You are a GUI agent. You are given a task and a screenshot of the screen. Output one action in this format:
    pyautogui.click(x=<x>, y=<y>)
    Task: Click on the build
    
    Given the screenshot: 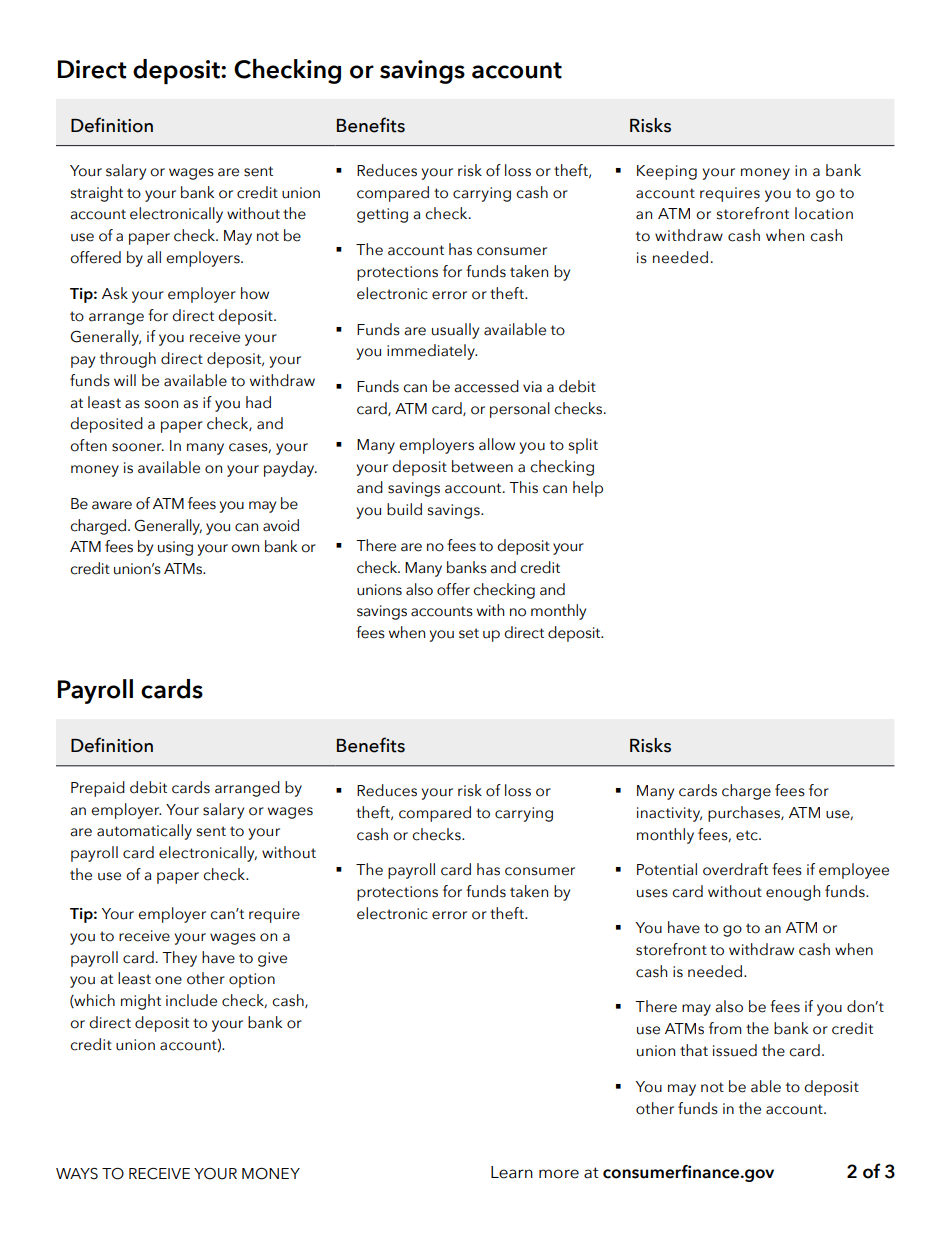 What is the action you would take?
    pyautogui.click(x=404, y=509)
